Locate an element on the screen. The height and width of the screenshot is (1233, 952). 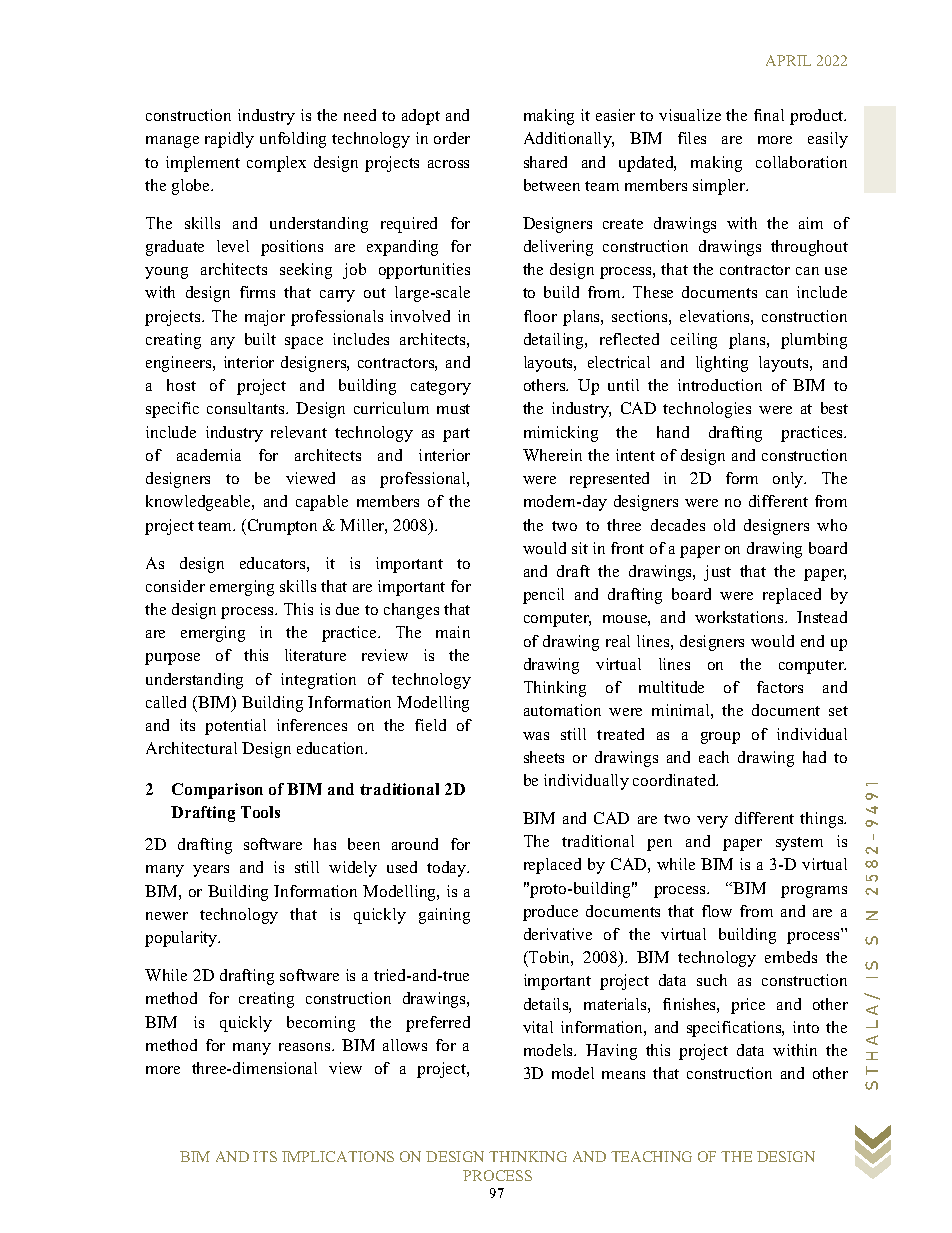
rapidly is located at coordinates (229, 140).
